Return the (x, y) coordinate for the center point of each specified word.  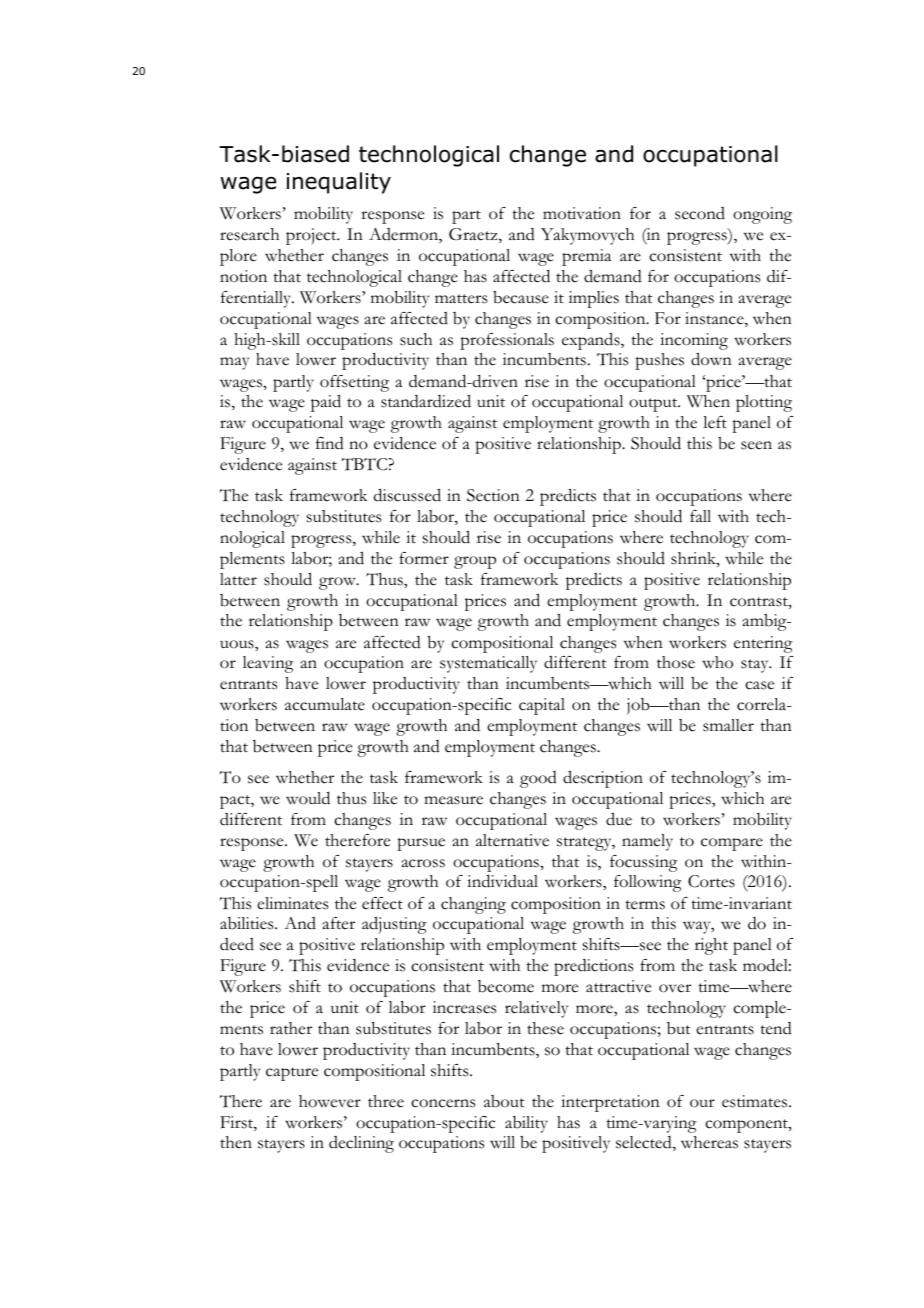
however (330, 1101)
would (308, 798)
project (312, 236)
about (504, 1101)
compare (732, 844)
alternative (512, 840)
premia (586, 257)
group (475, 562)
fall (700, 516)
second (700, 213)
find (330, 443)
